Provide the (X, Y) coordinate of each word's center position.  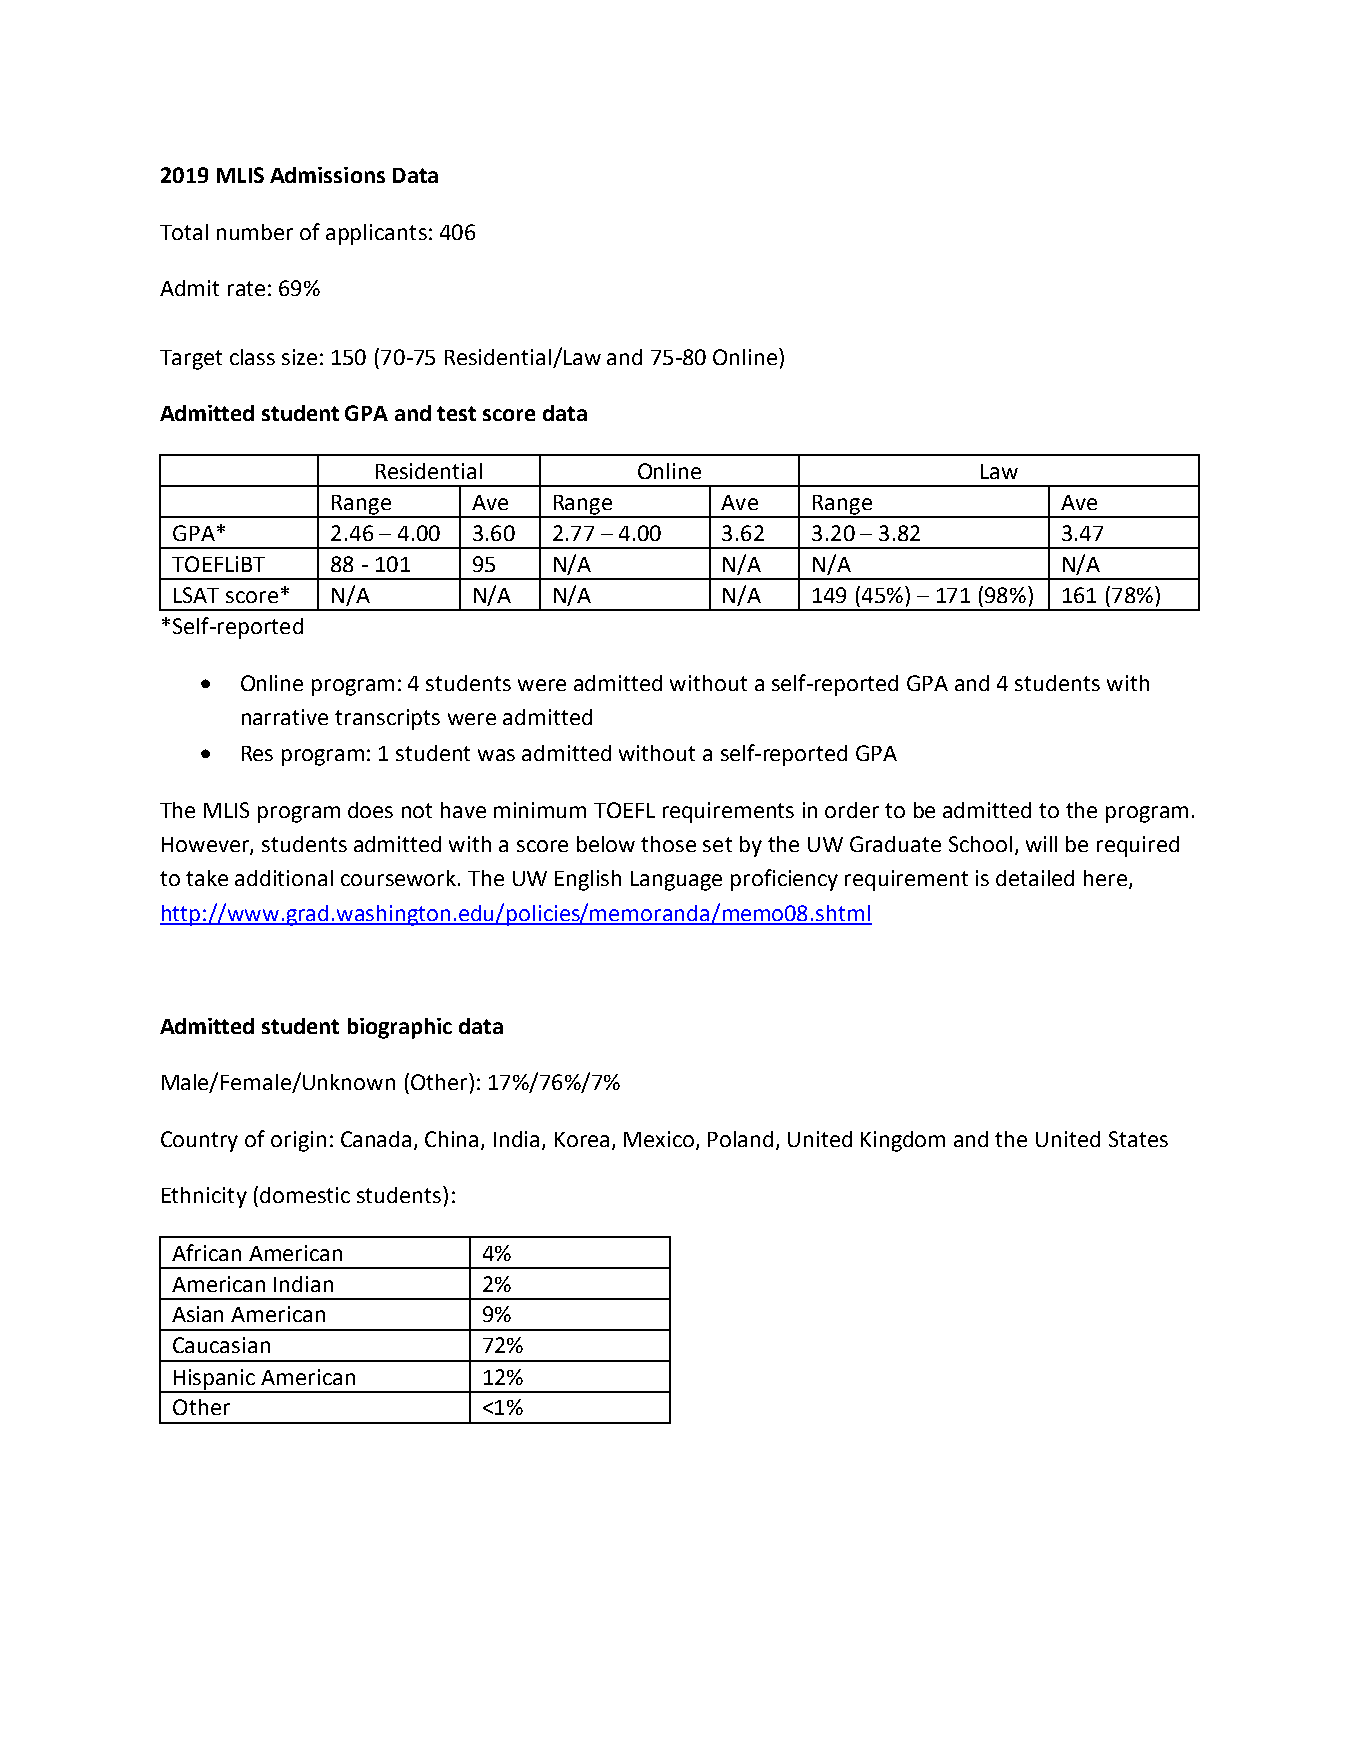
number (255, 232)
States (1138, 1139)
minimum (540, 810)
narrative (285, 717)
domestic (305, 1195)
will (1041, 844)
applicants (376, 234)
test (456, 413)
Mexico (660, 1140)
